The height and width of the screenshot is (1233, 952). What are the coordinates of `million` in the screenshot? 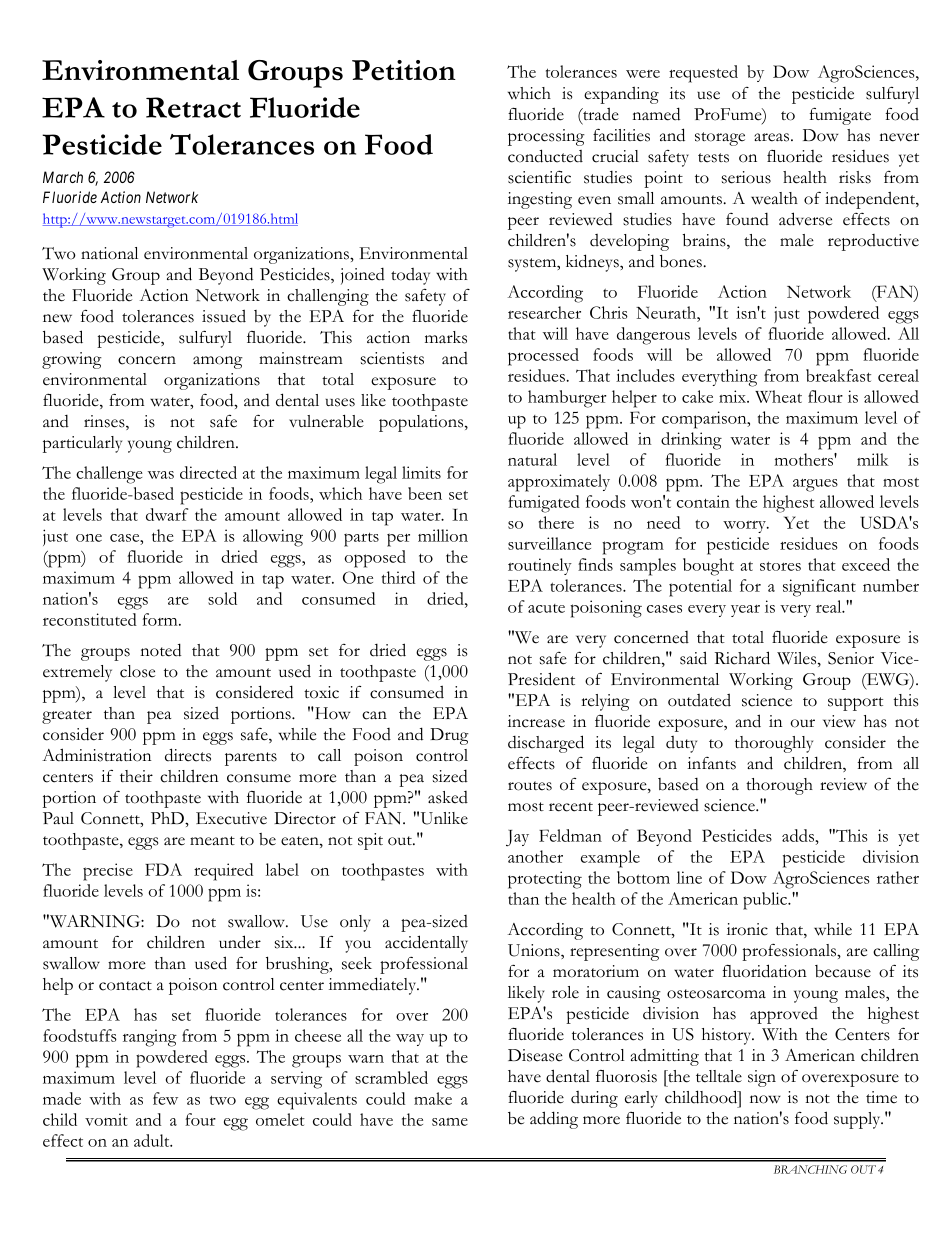 It's located at (443, 535).
